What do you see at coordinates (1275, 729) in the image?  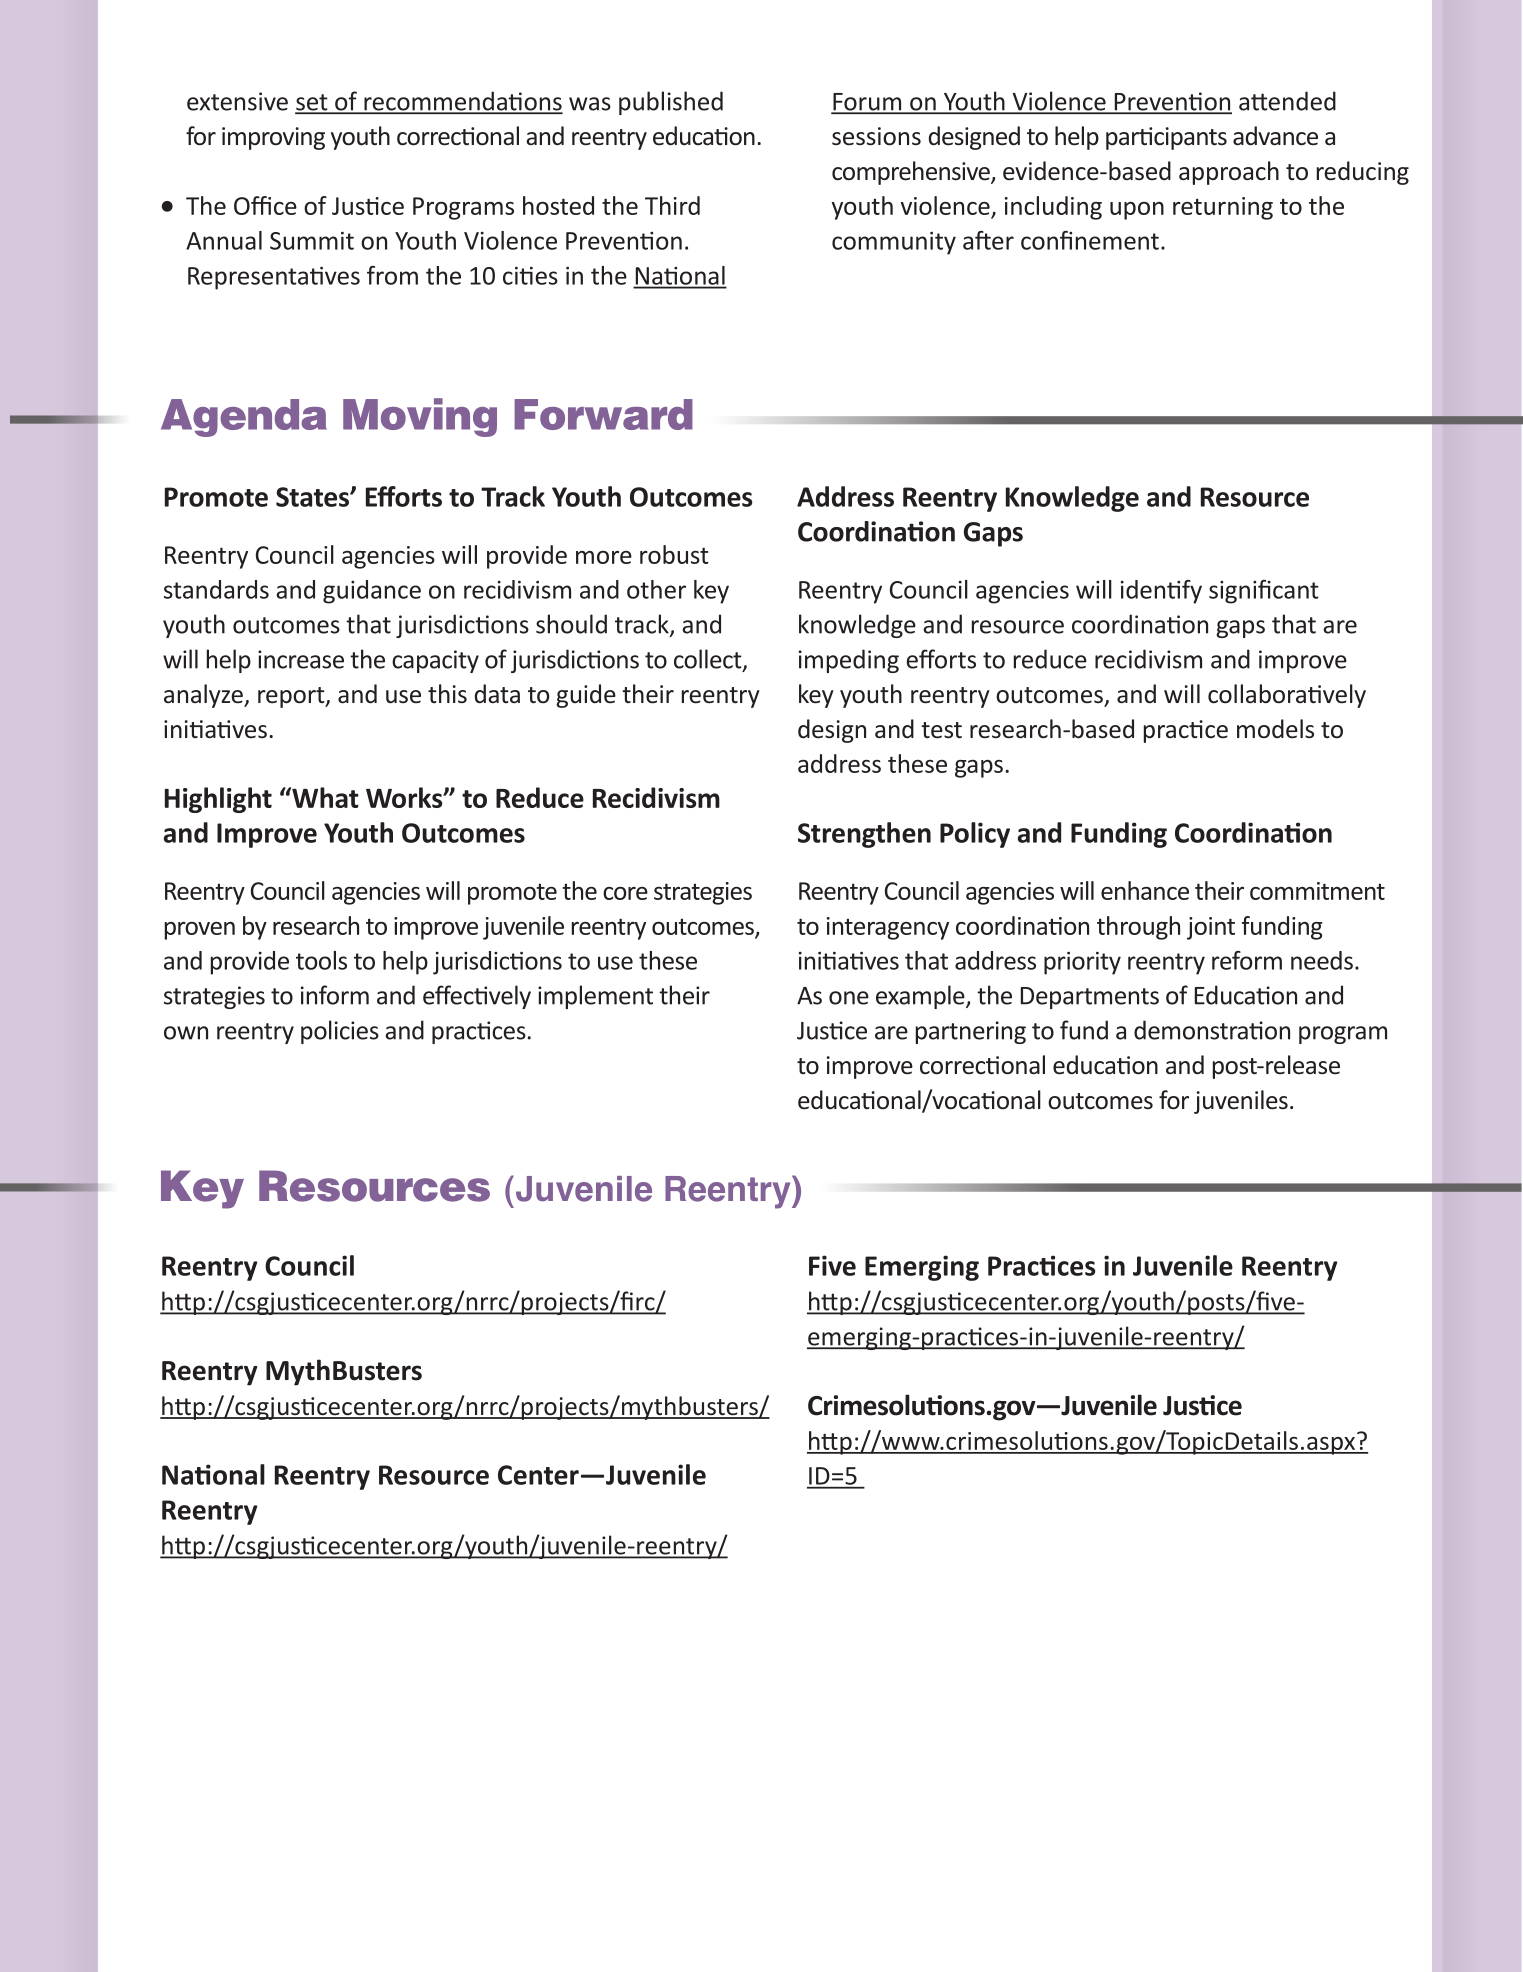 I see `models` at bounding box center [1275, 729].
